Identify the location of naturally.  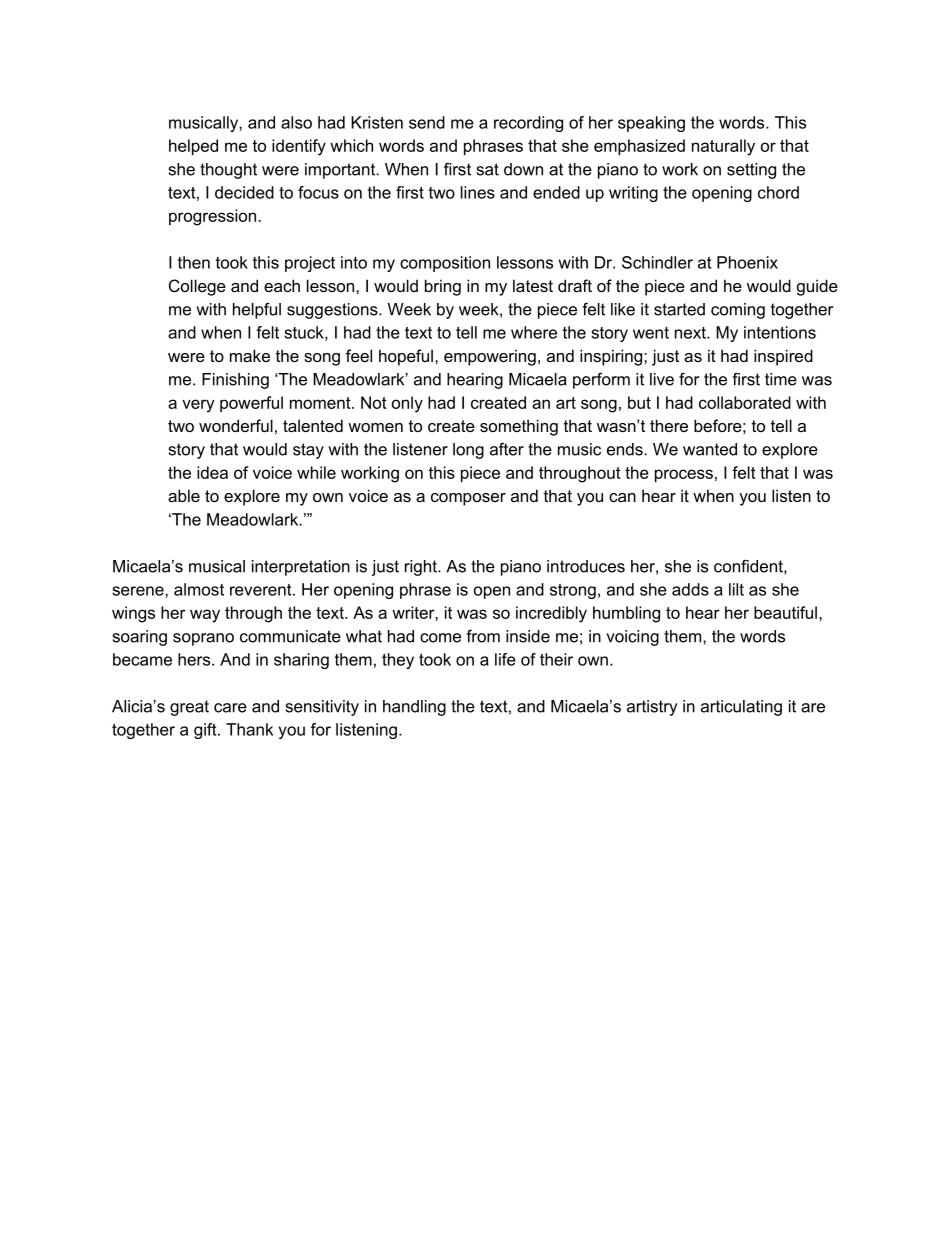
(723, 147).
